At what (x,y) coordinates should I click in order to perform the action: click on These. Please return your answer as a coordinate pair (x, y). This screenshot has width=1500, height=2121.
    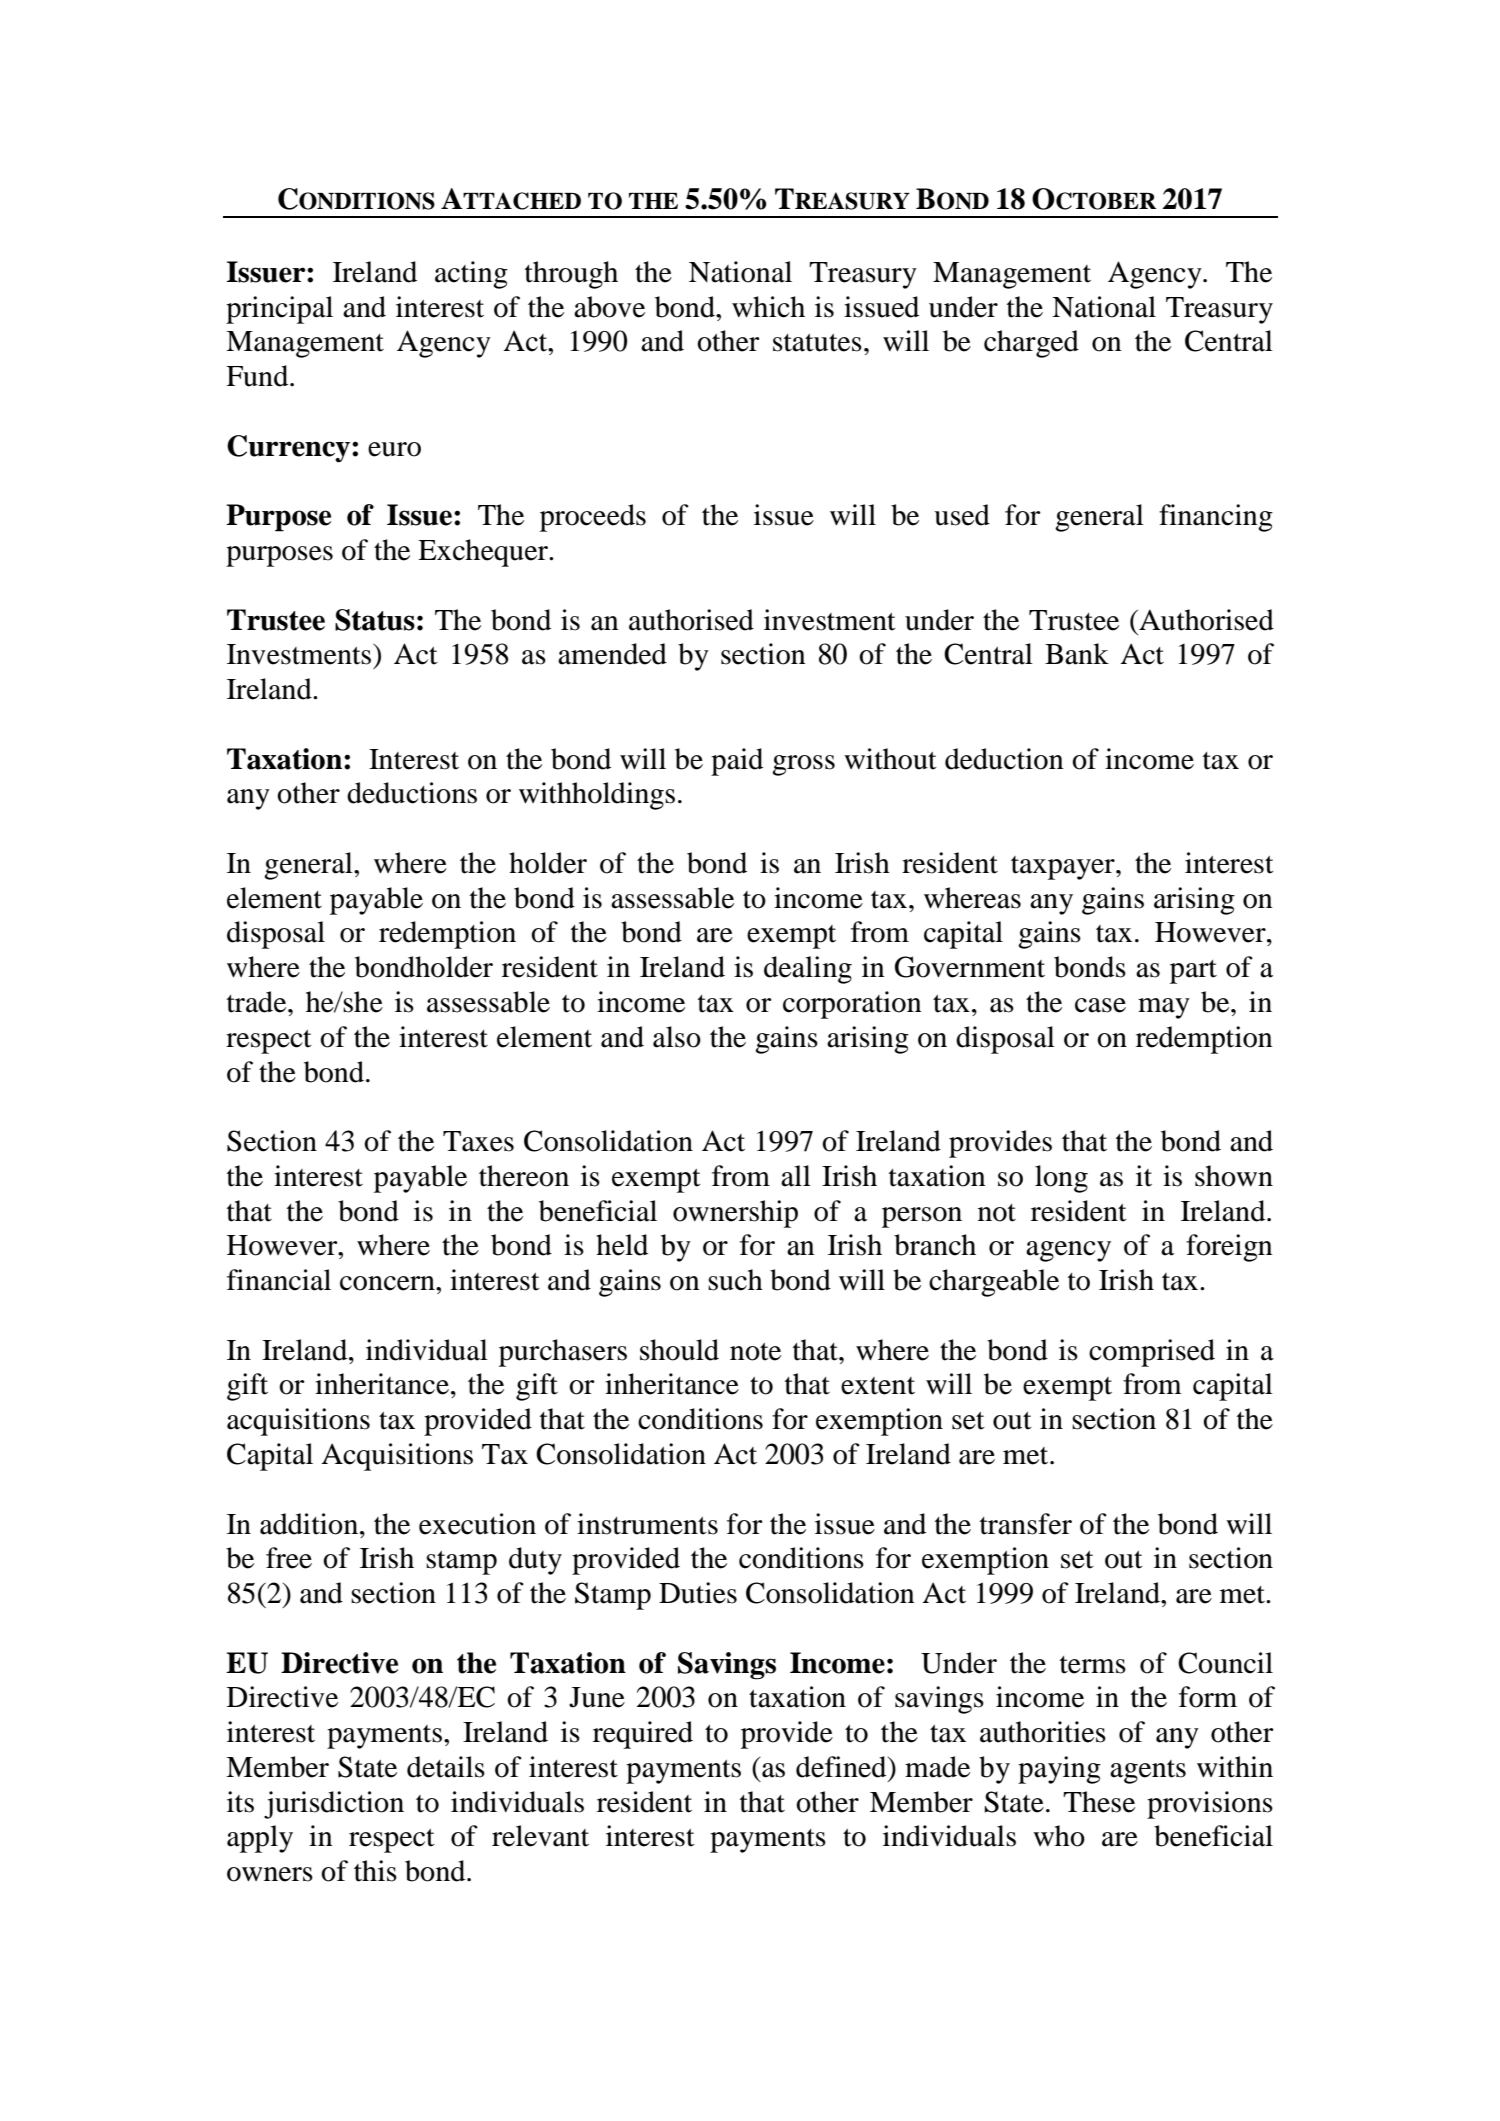
    Looking at the image, I should click on (1099, 1802).
